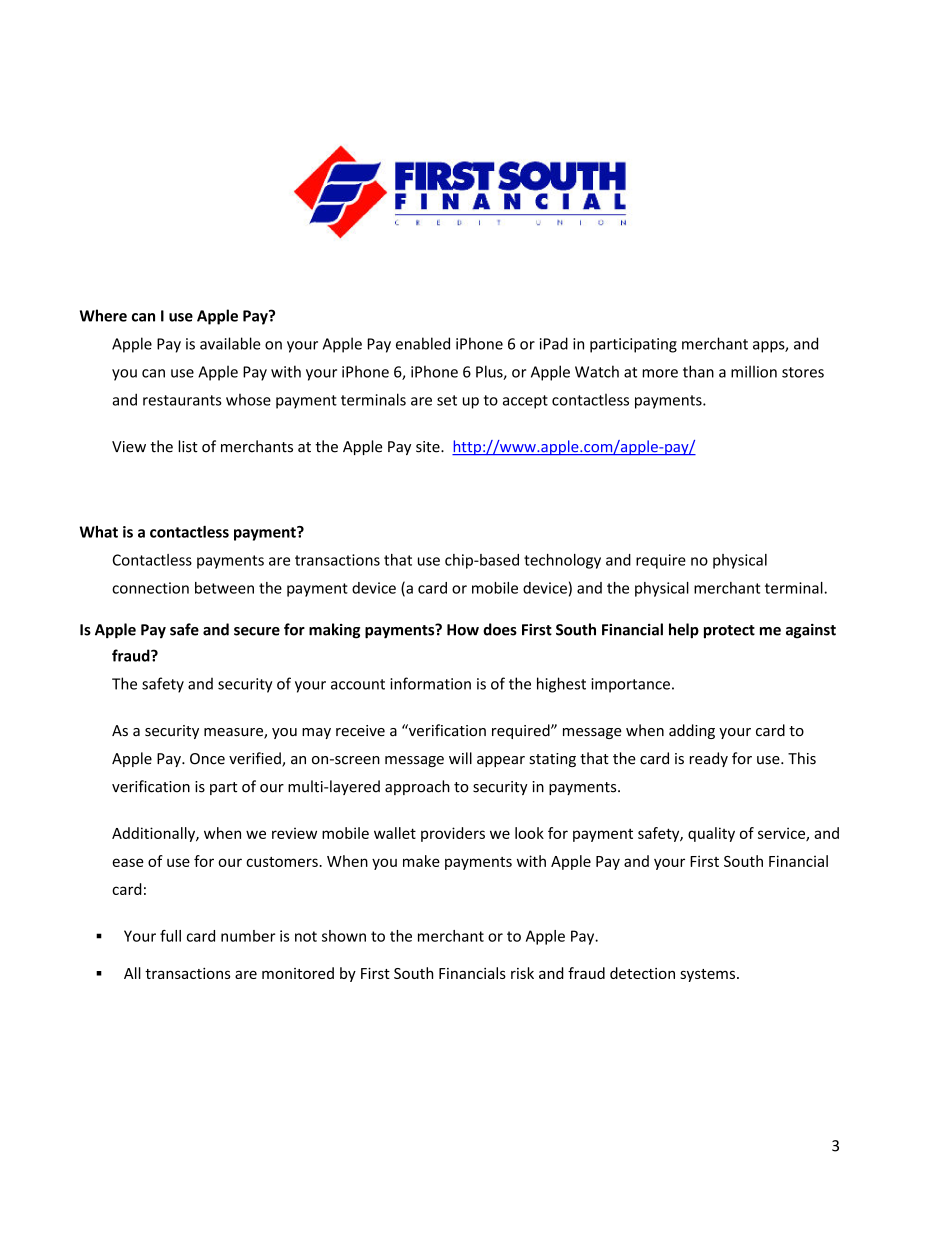 Image resolution: width=952 pixels, height=1233 pixels. I want to click on than, so click(698, 371).
